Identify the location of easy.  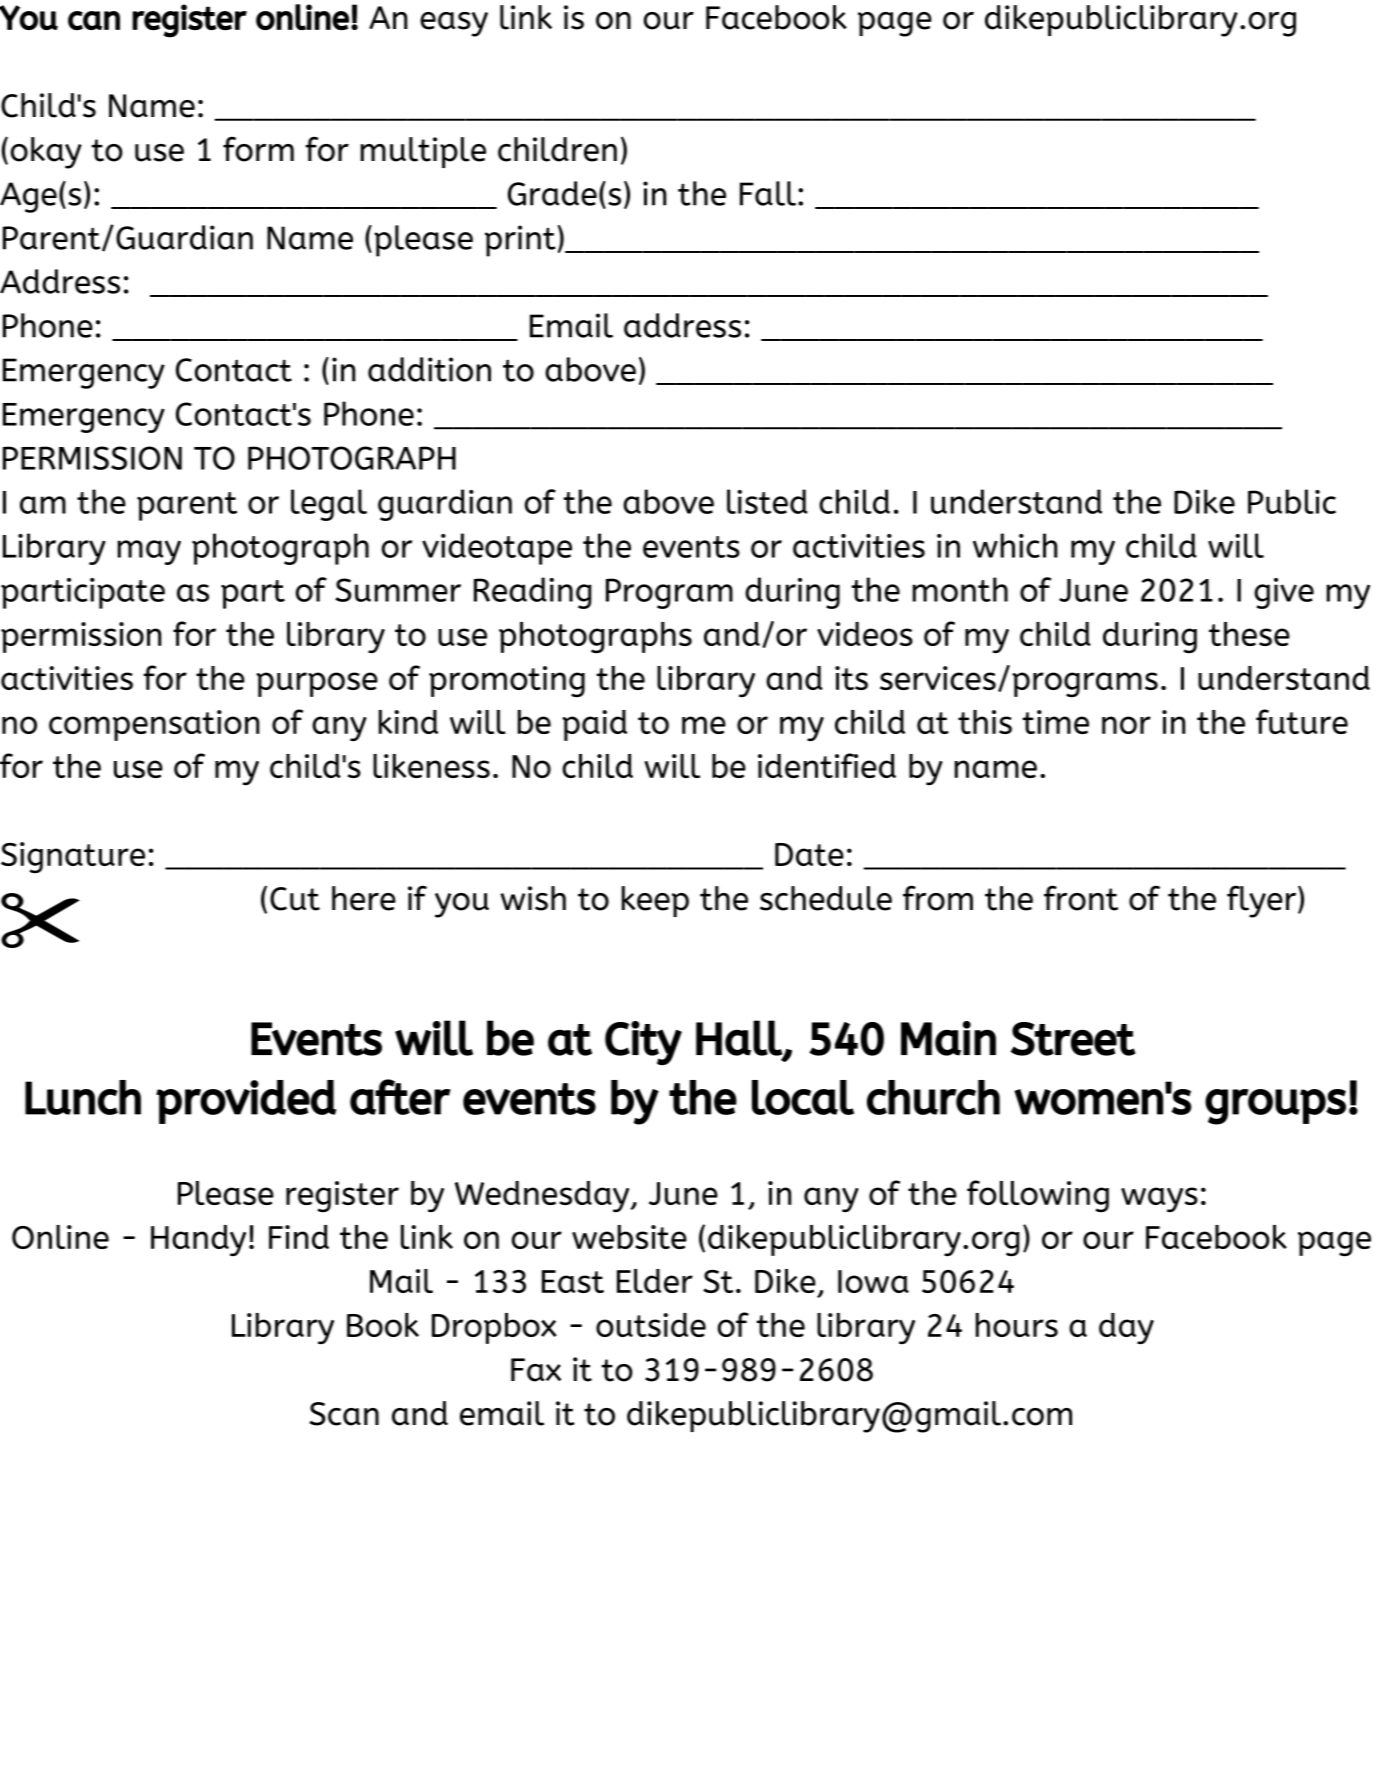
(454, 24).
